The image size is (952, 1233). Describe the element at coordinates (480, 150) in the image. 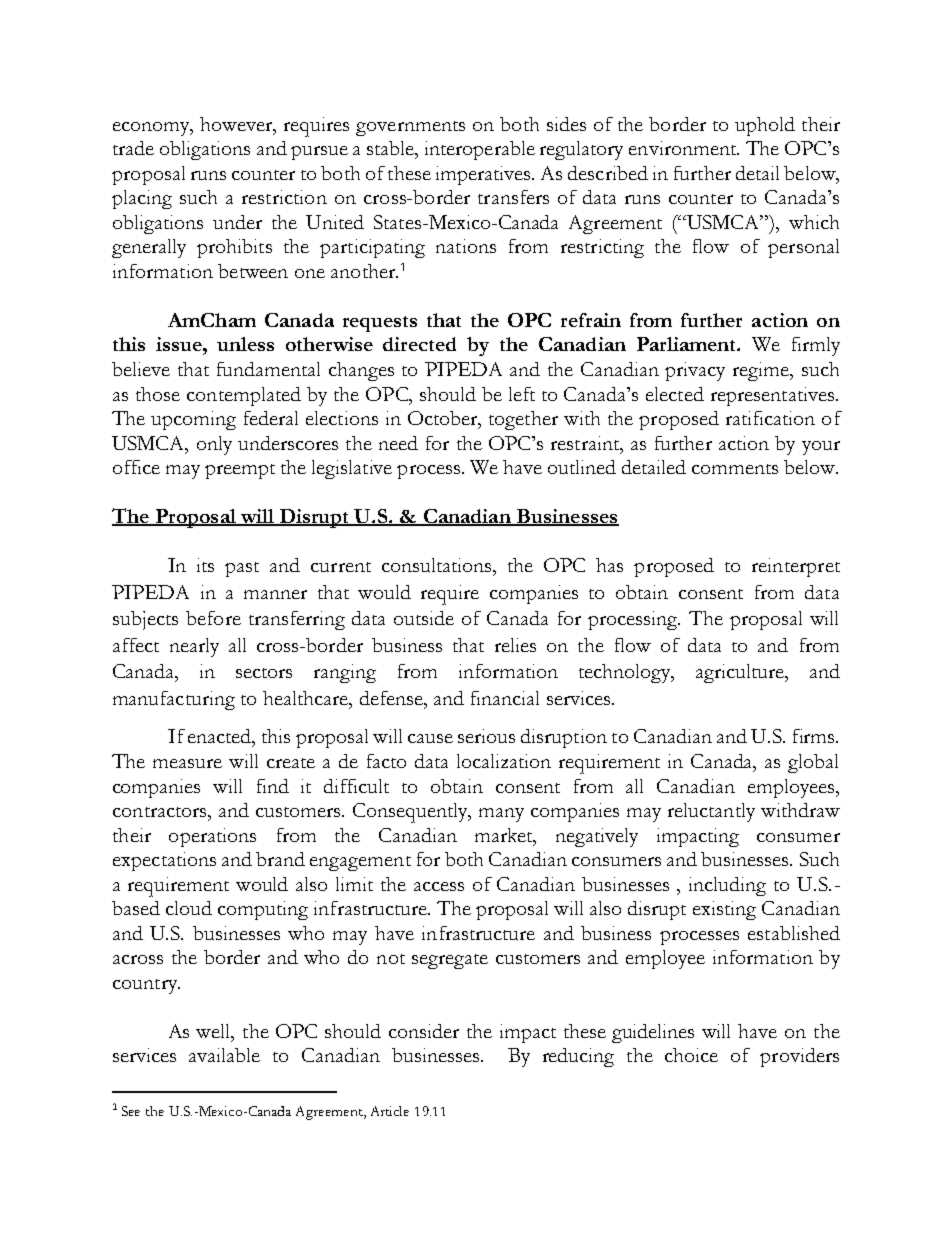

I see `interoperable` at that location.
